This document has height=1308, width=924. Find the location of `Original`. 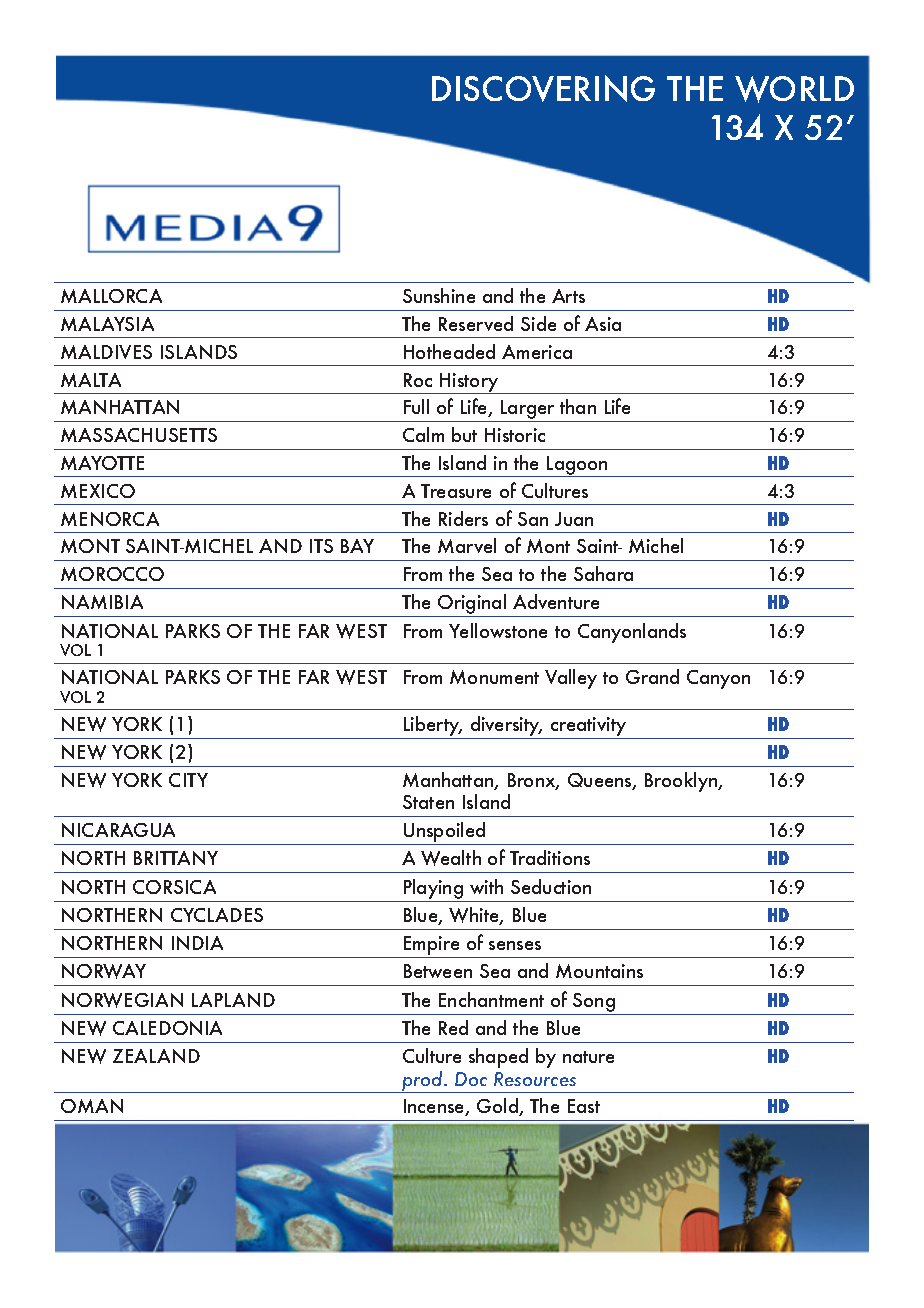

Original is located at coordinates (472, 605).
